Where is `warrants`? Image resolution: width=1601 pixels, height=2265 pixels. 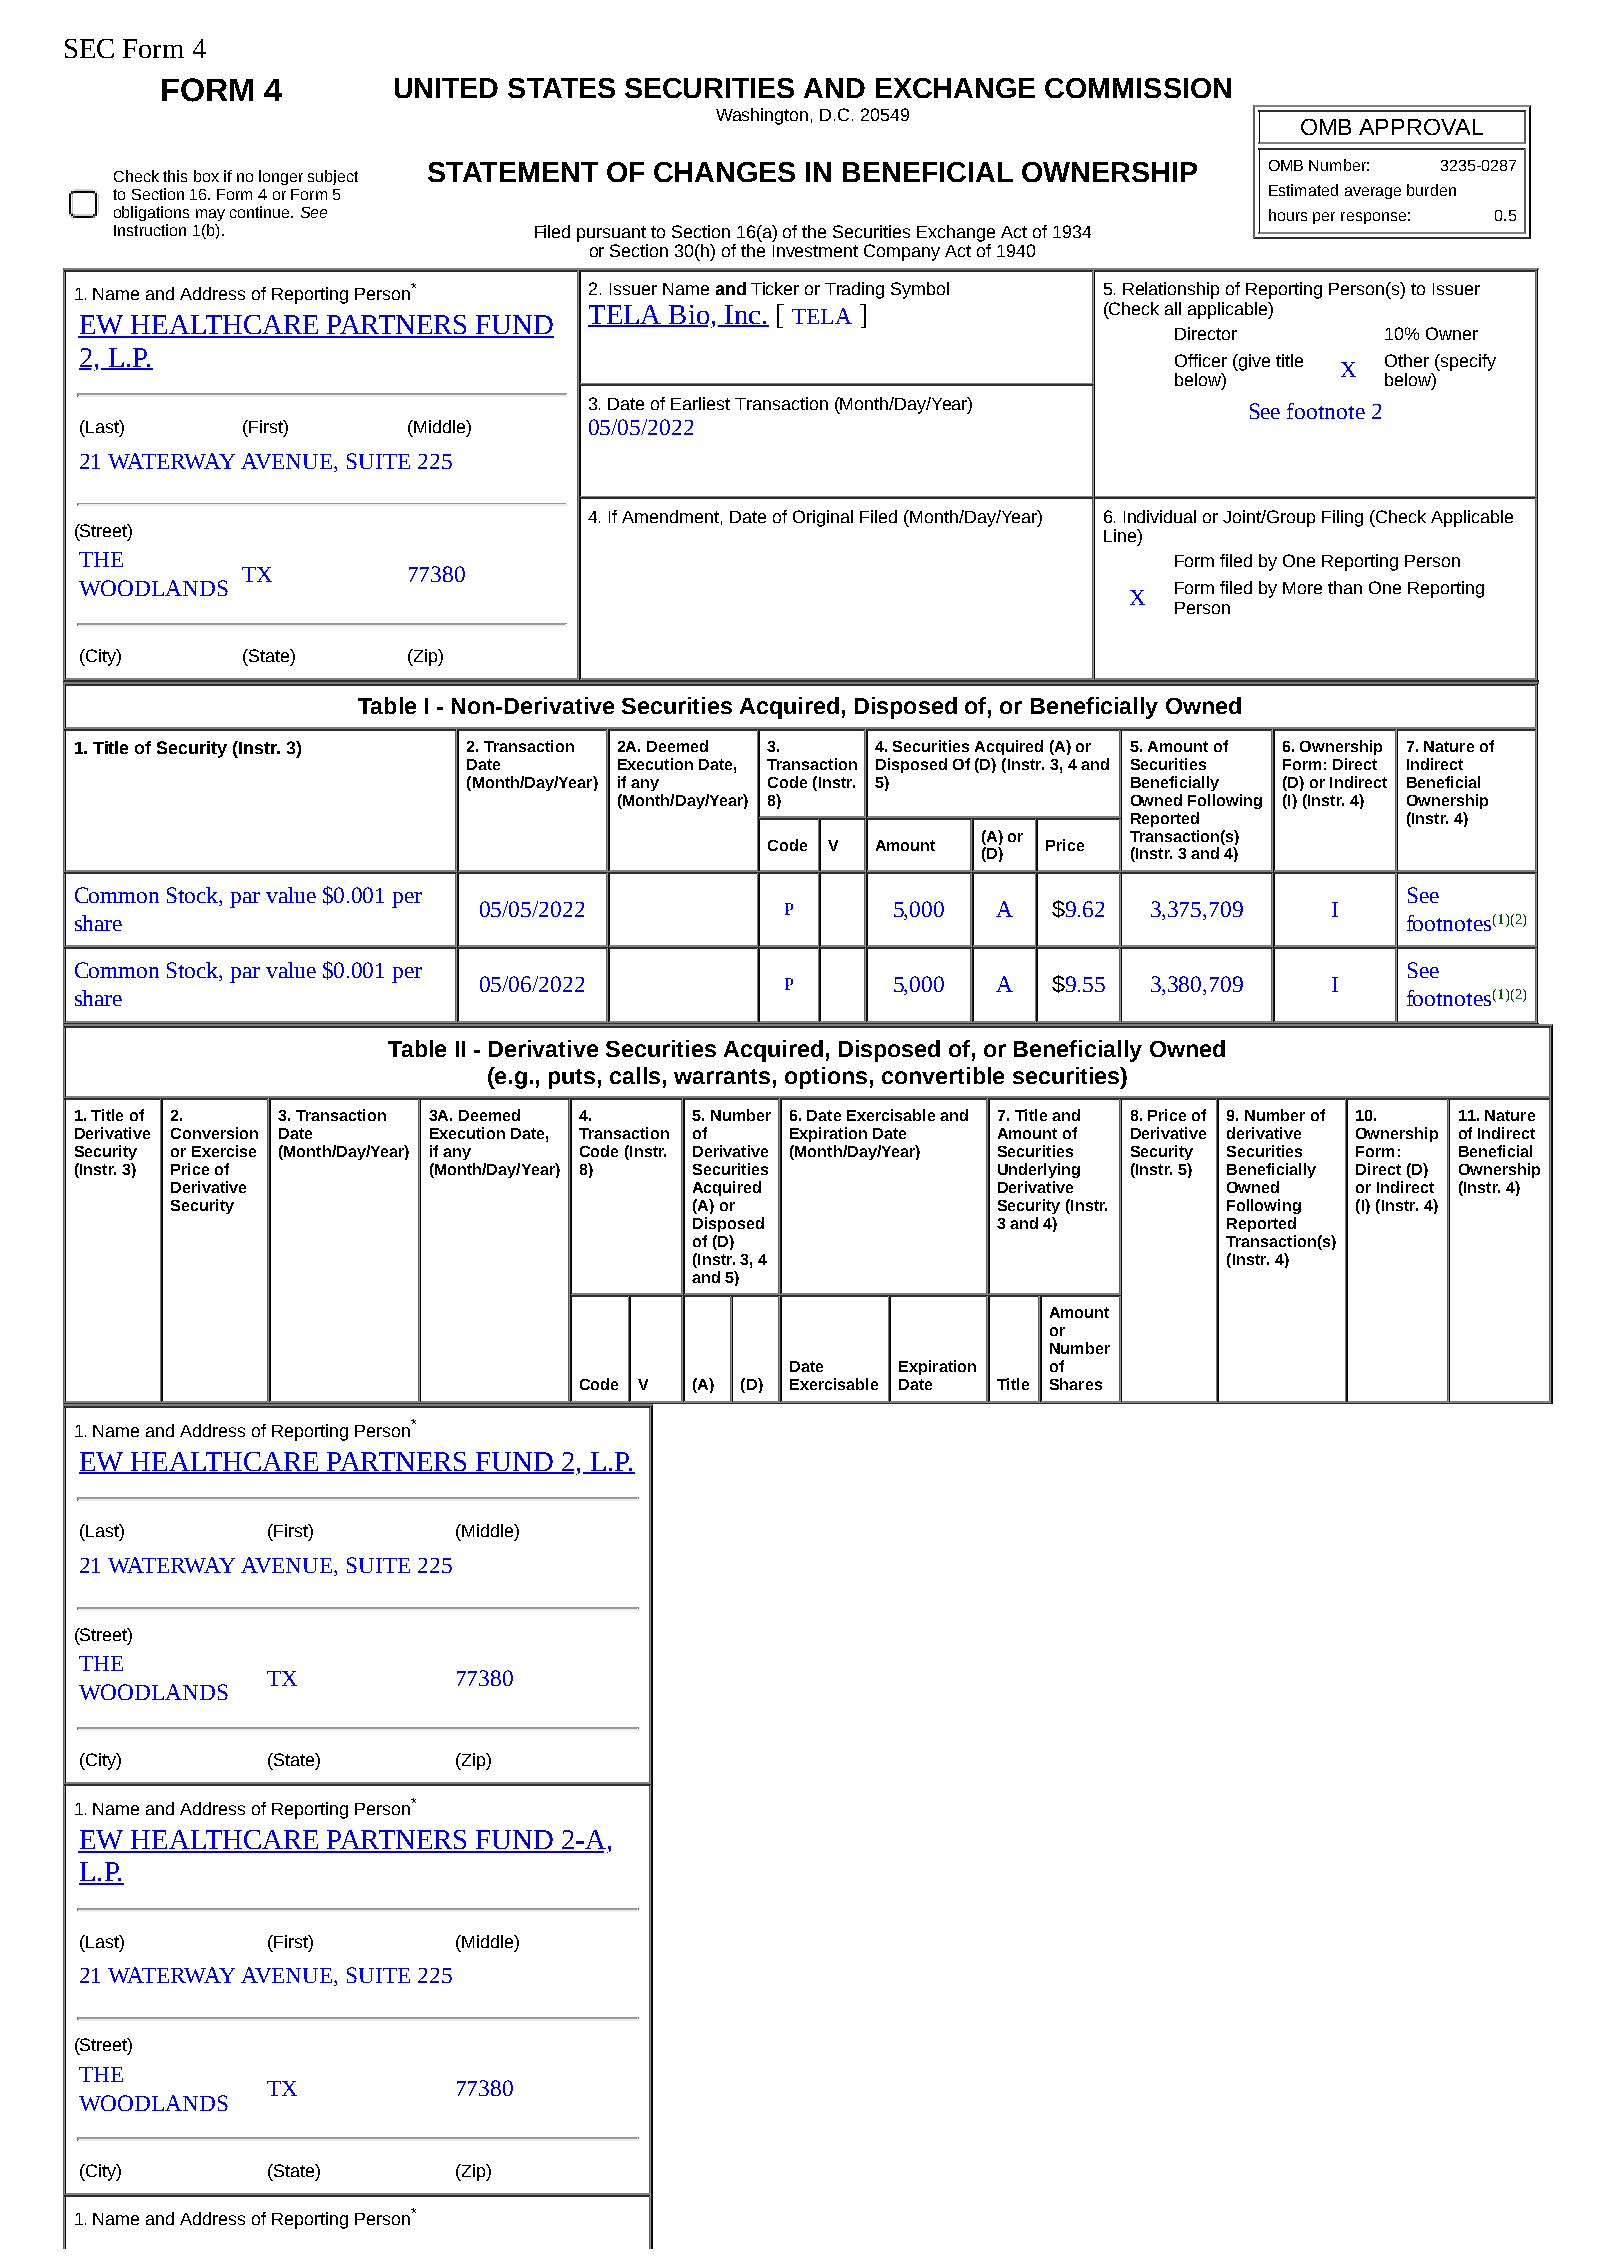 warrants is located at coordinates (722, 1076).
